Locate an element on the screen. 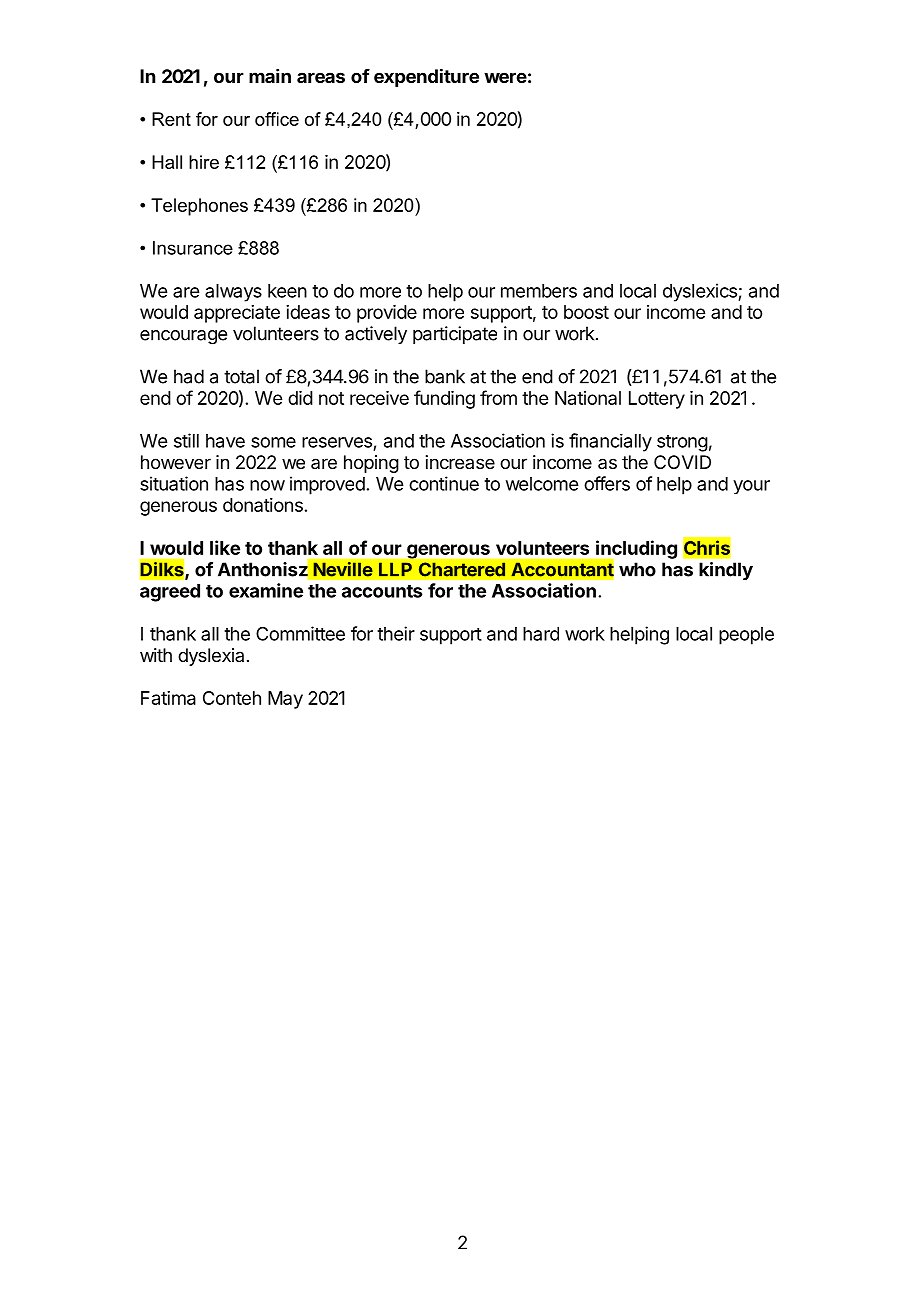 Image resolution: width=924 pixels, height=1308 pixels. dyslexia is located at coordinates (211, 657).
